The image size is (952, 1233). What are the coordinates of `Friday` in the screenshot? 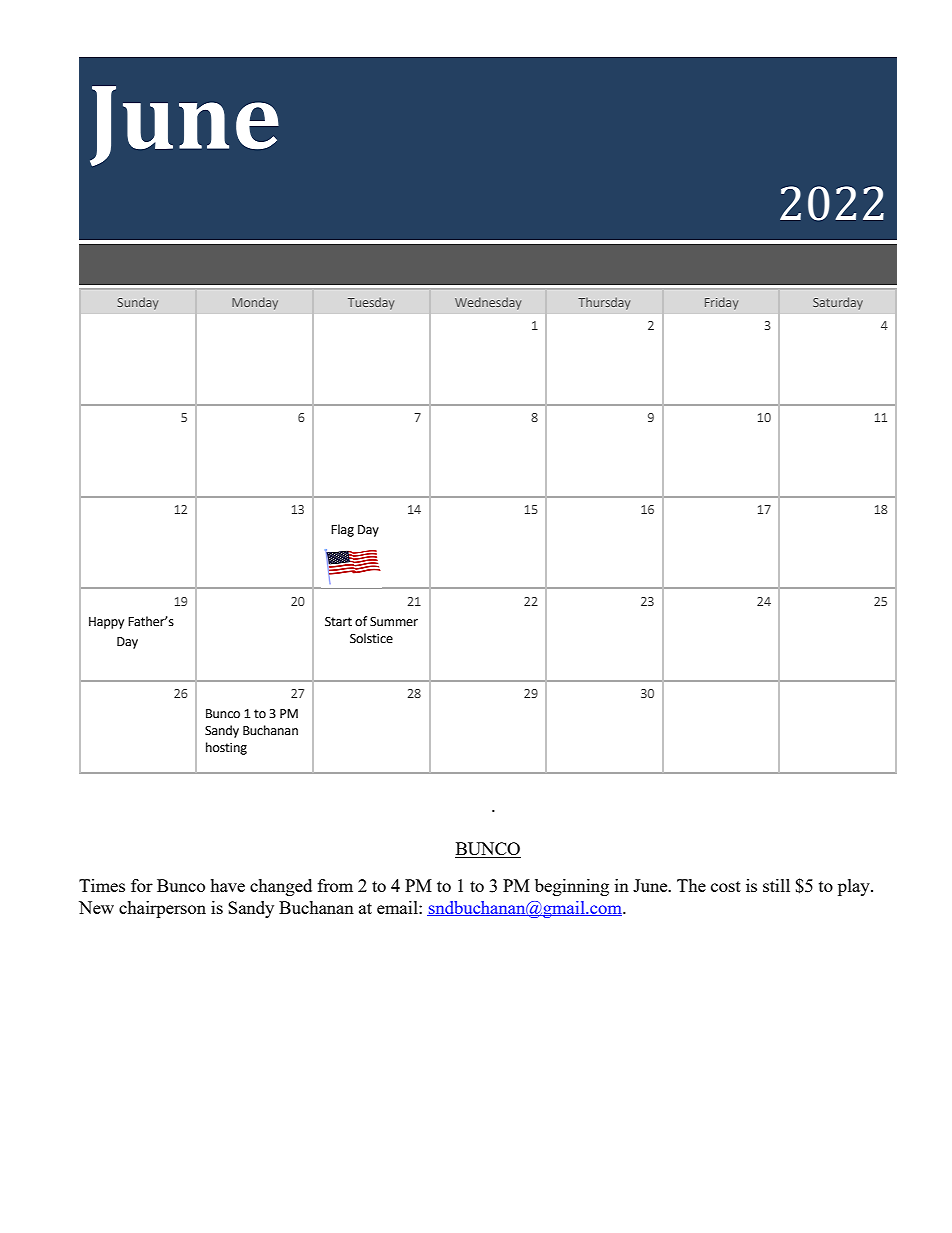 It's located at (721, 303).
